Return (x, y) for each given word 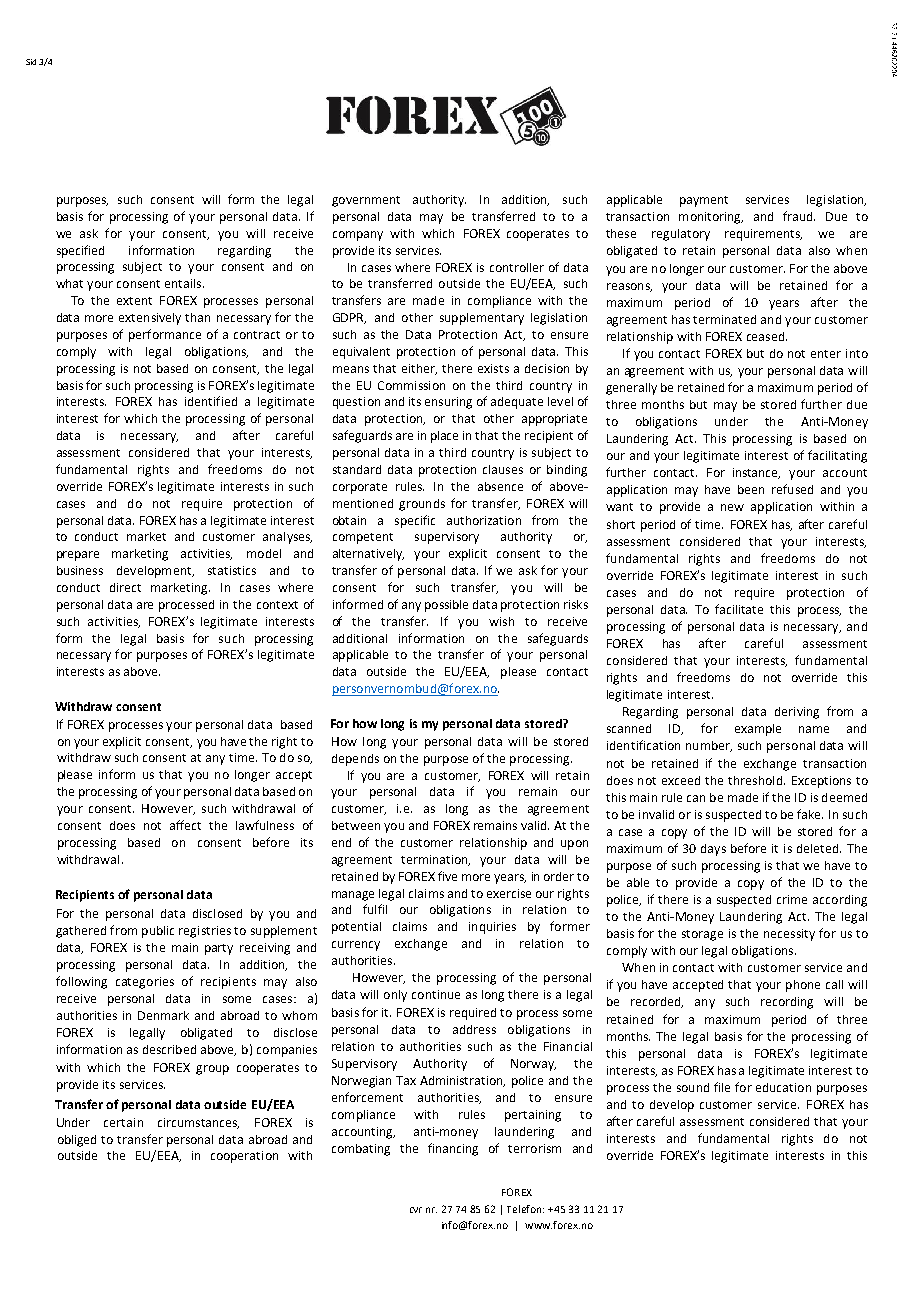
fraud (799, 216)
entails (184, 283)
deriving (797, 713)
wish (501, 621)
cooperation (244, 1157)
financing (453, 1149)
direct (125, 587)
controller (517, 267)
